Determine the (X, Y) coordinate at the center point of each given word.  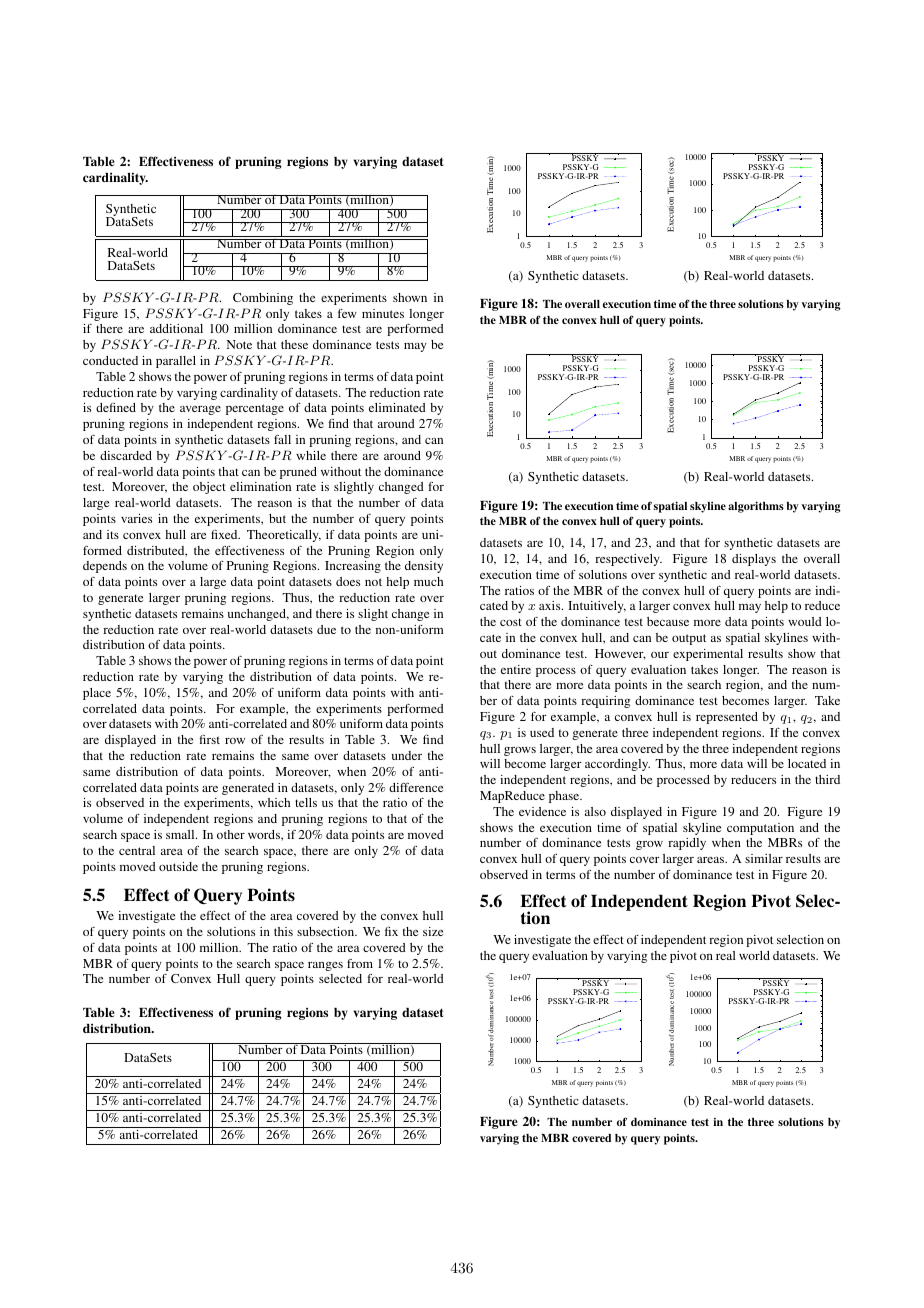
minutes (383, 313)
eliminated (397, 407)
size (433, 931)
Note (239, 344)
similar (764, 858)
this (283, 931)
